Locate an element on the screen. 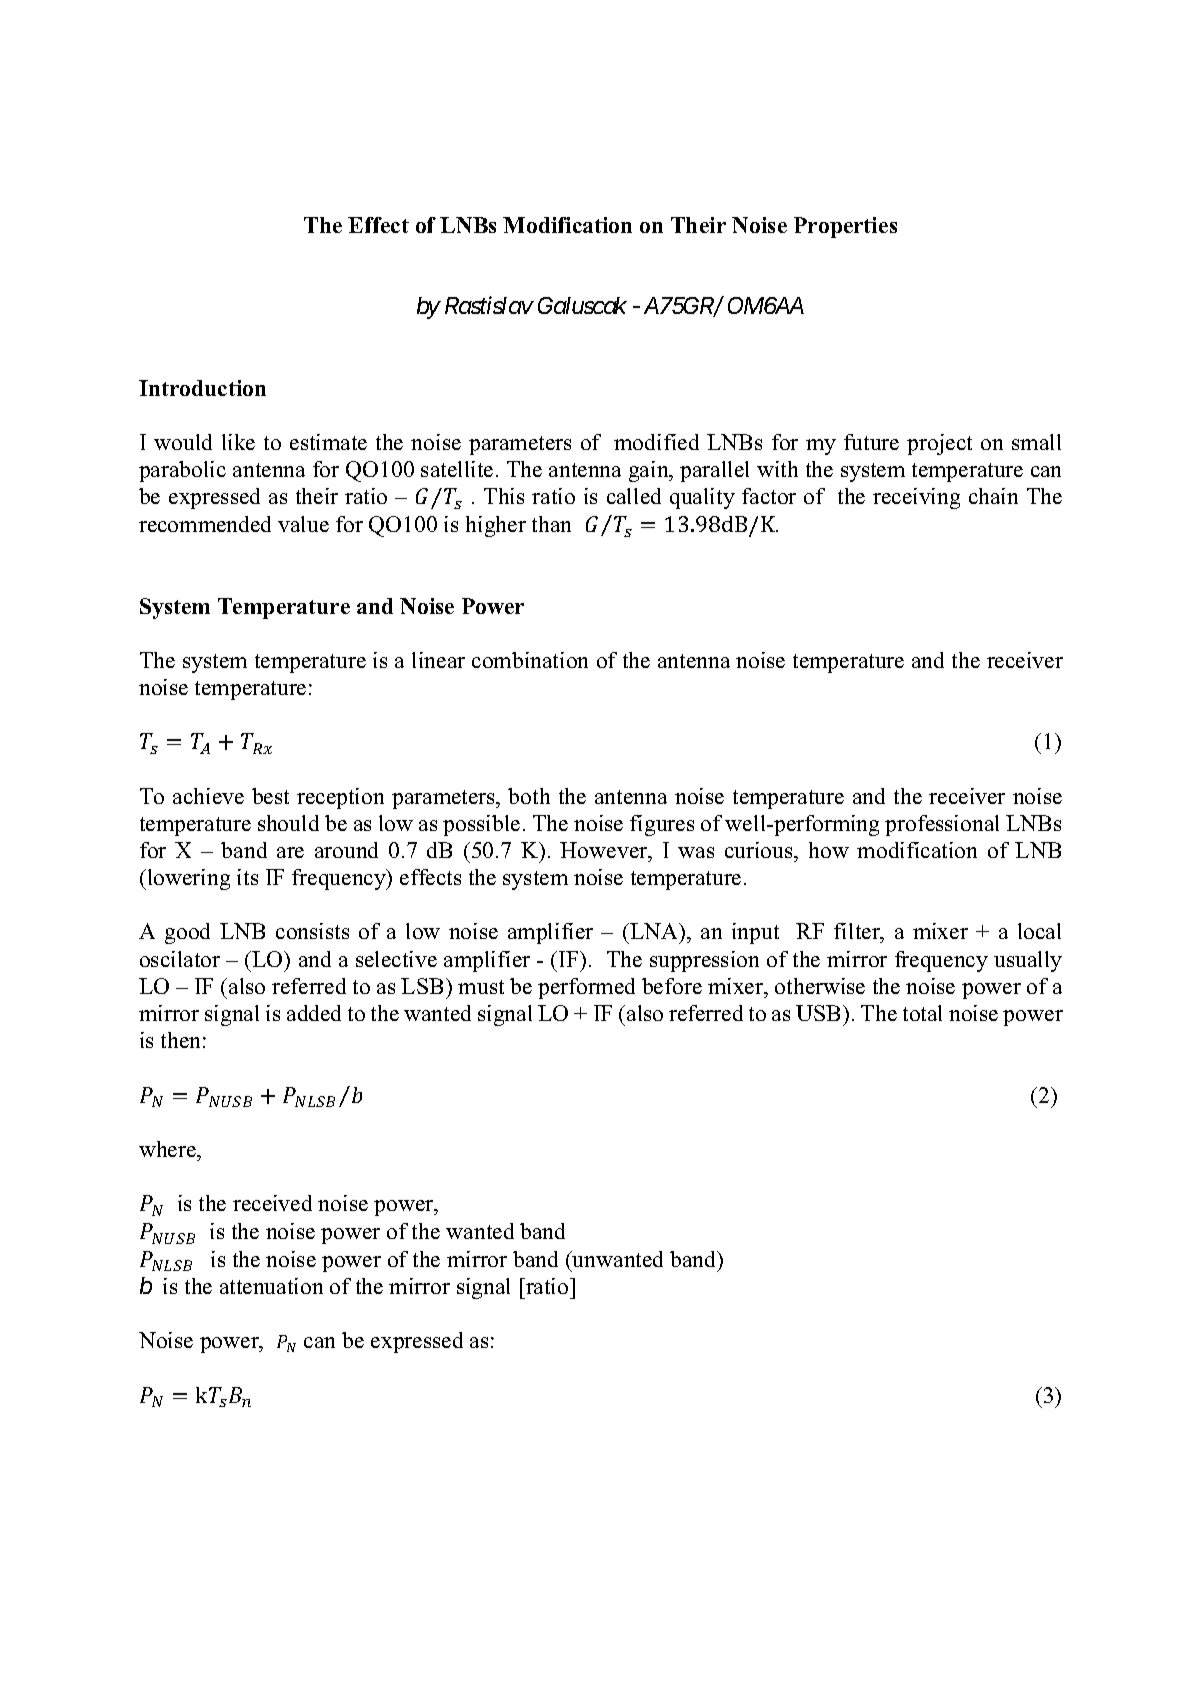  received is located at coordinates (272, 1203).
